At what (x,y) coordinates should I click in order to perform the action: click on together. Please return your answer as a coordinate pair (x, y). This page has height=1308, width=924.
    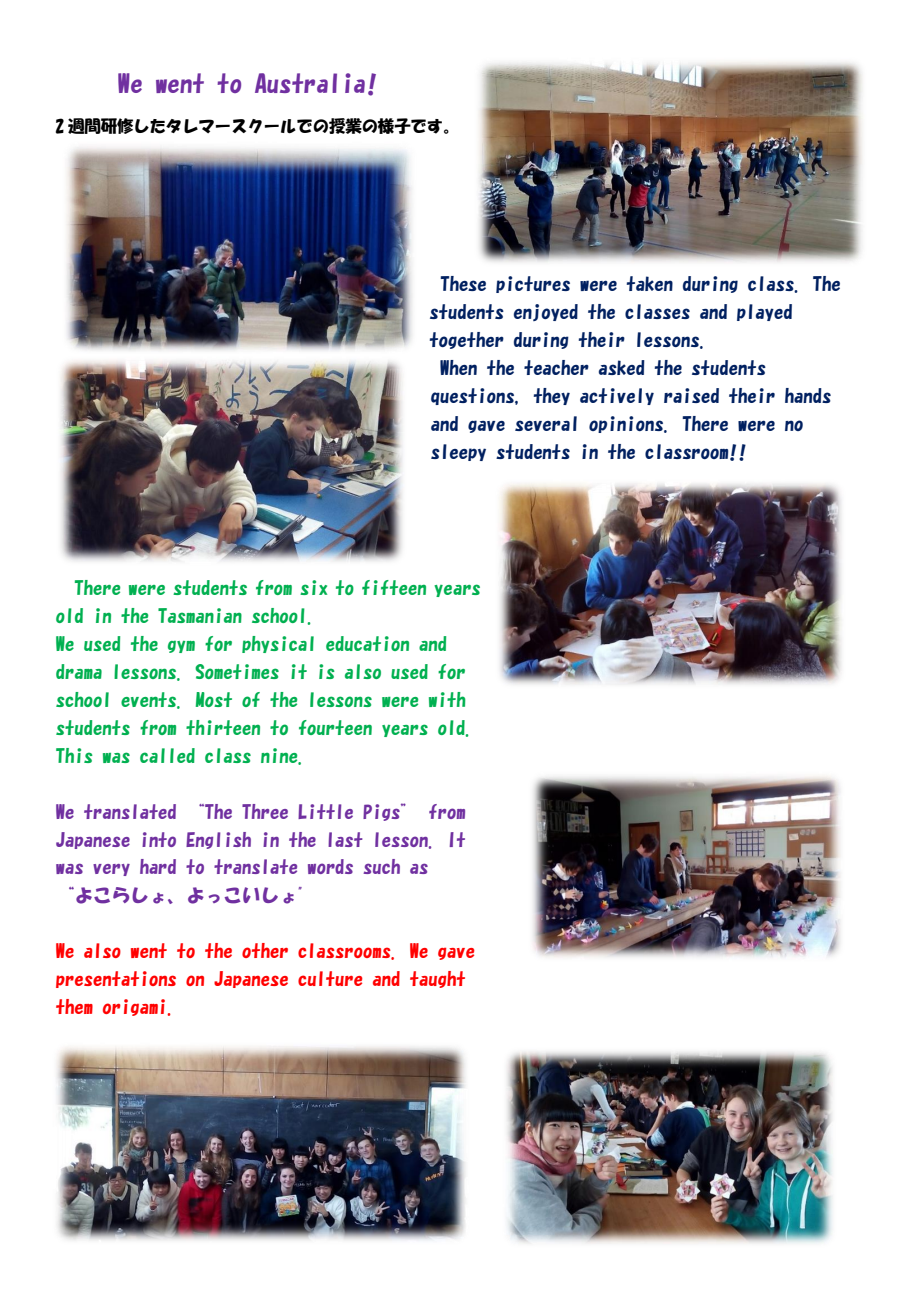
    Looking at the image, I should click on (467, 340).
